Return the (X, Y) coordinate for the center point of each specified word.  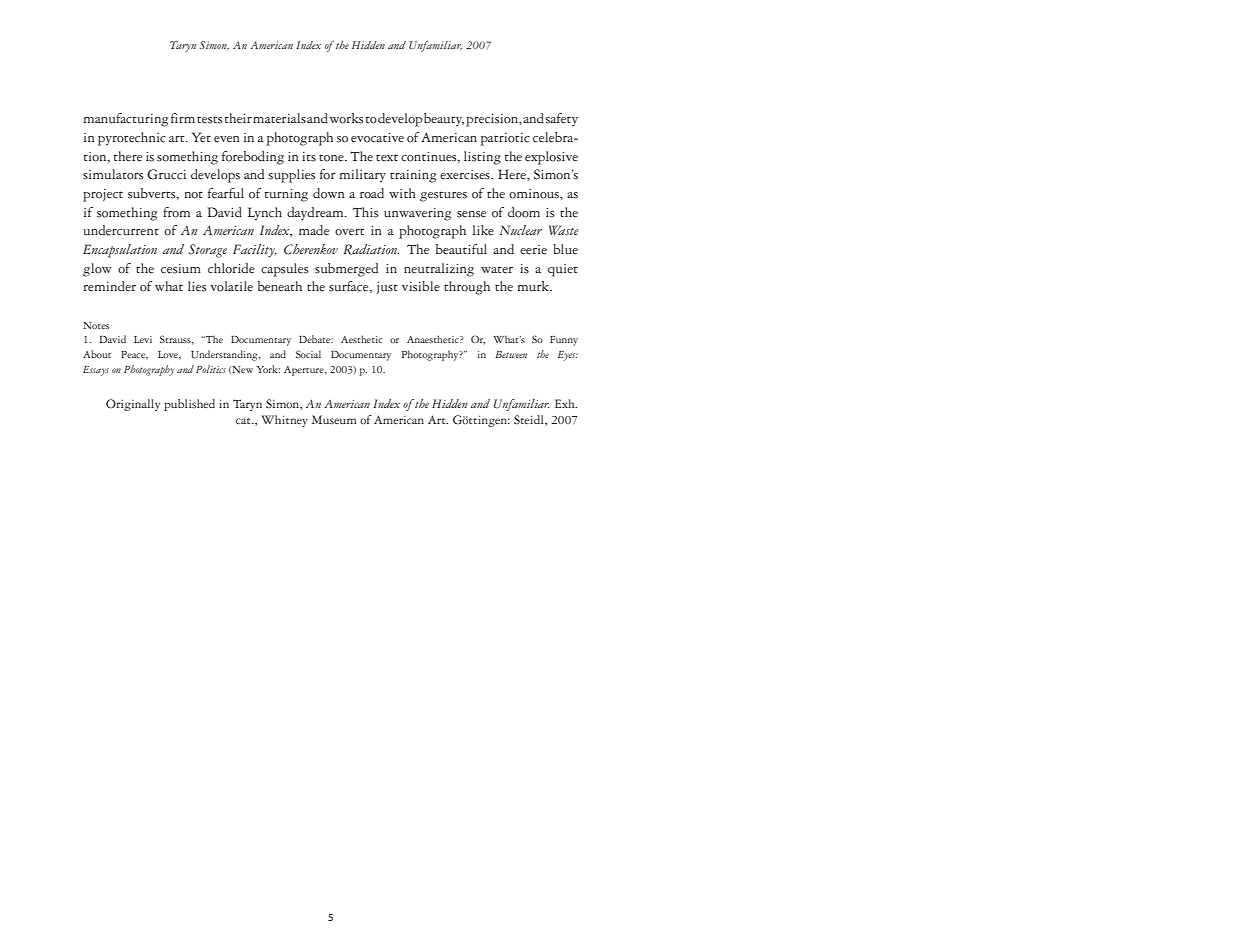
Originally (133, 405)
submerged (346, 270)
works (346, 118)
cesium (181, 269)
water (497, 270)
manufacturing (125, 120)
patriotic (505, 139)
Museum (334, 420)
